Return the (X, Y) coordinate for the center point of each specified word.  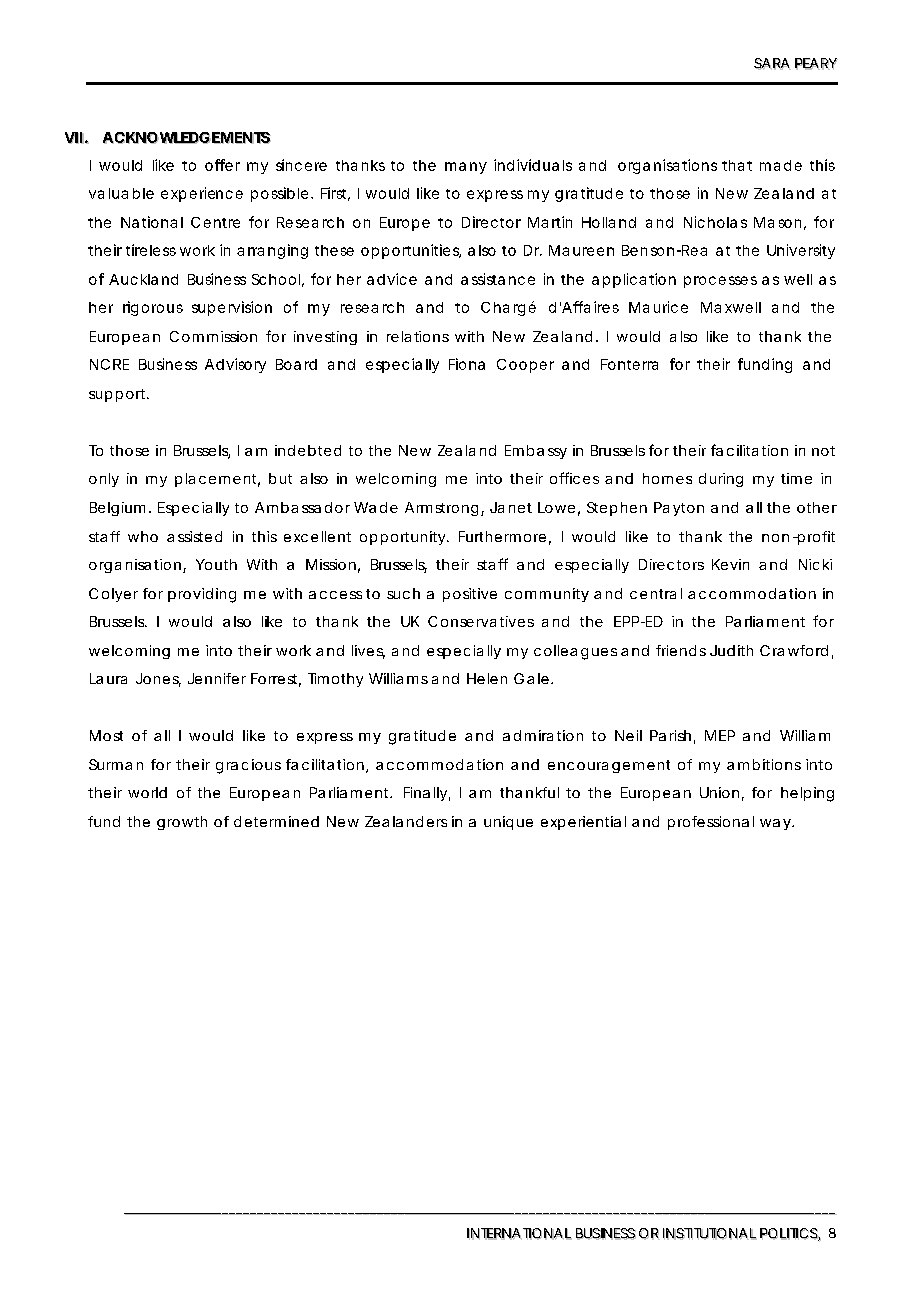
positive (470, 595)
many (466, 168)
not (823, 451)
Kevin (730, 564)
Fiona (467, 364)
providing (202, 595)
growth (182, 823)
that (737, 165)
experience (202, 194)
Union (719, 792)
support (118, 395)
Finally (425, 794)
